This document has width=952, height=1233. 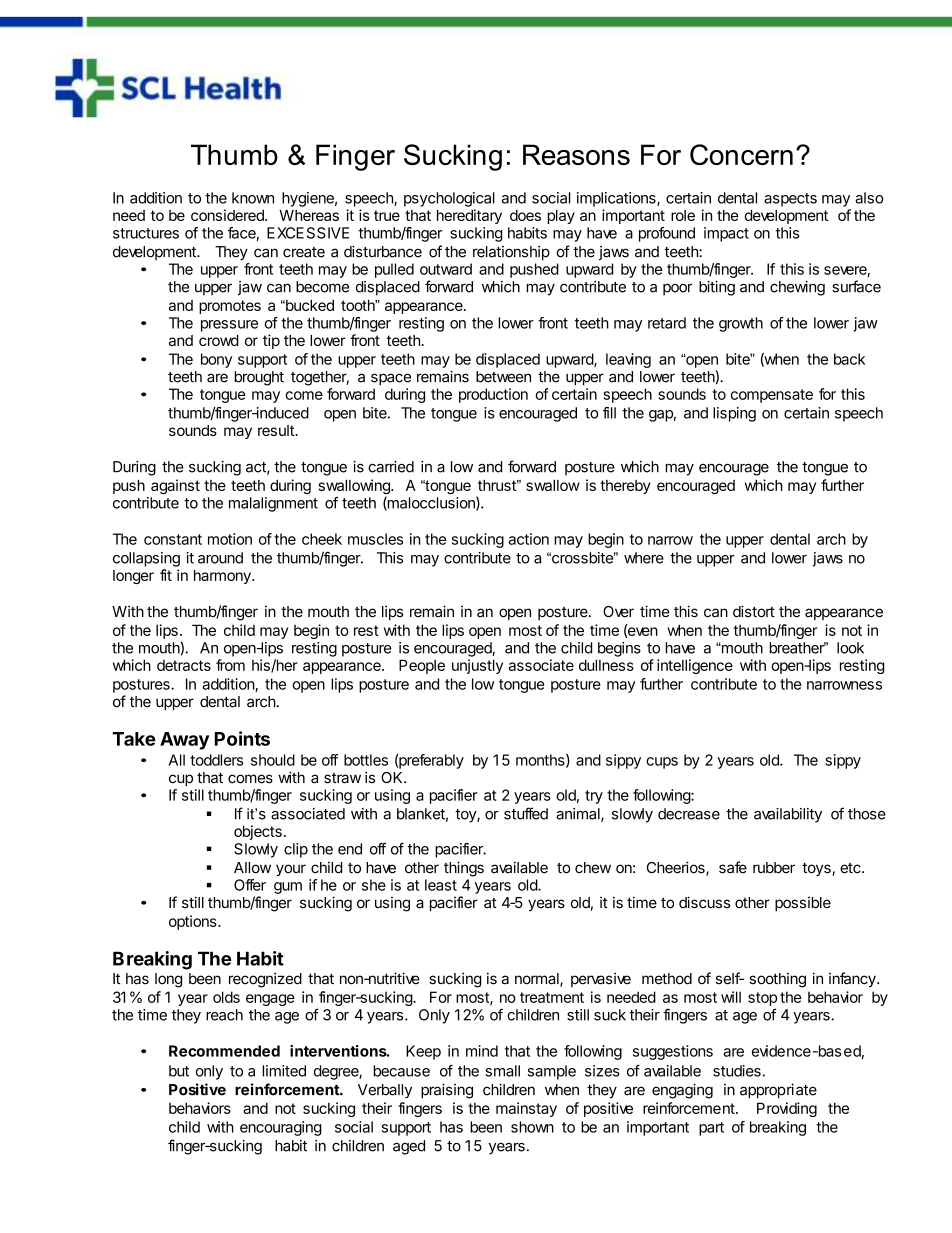 What do you see at coordinates (230, 665) in the document?
I see `from` at bounding box center [230, 665].
